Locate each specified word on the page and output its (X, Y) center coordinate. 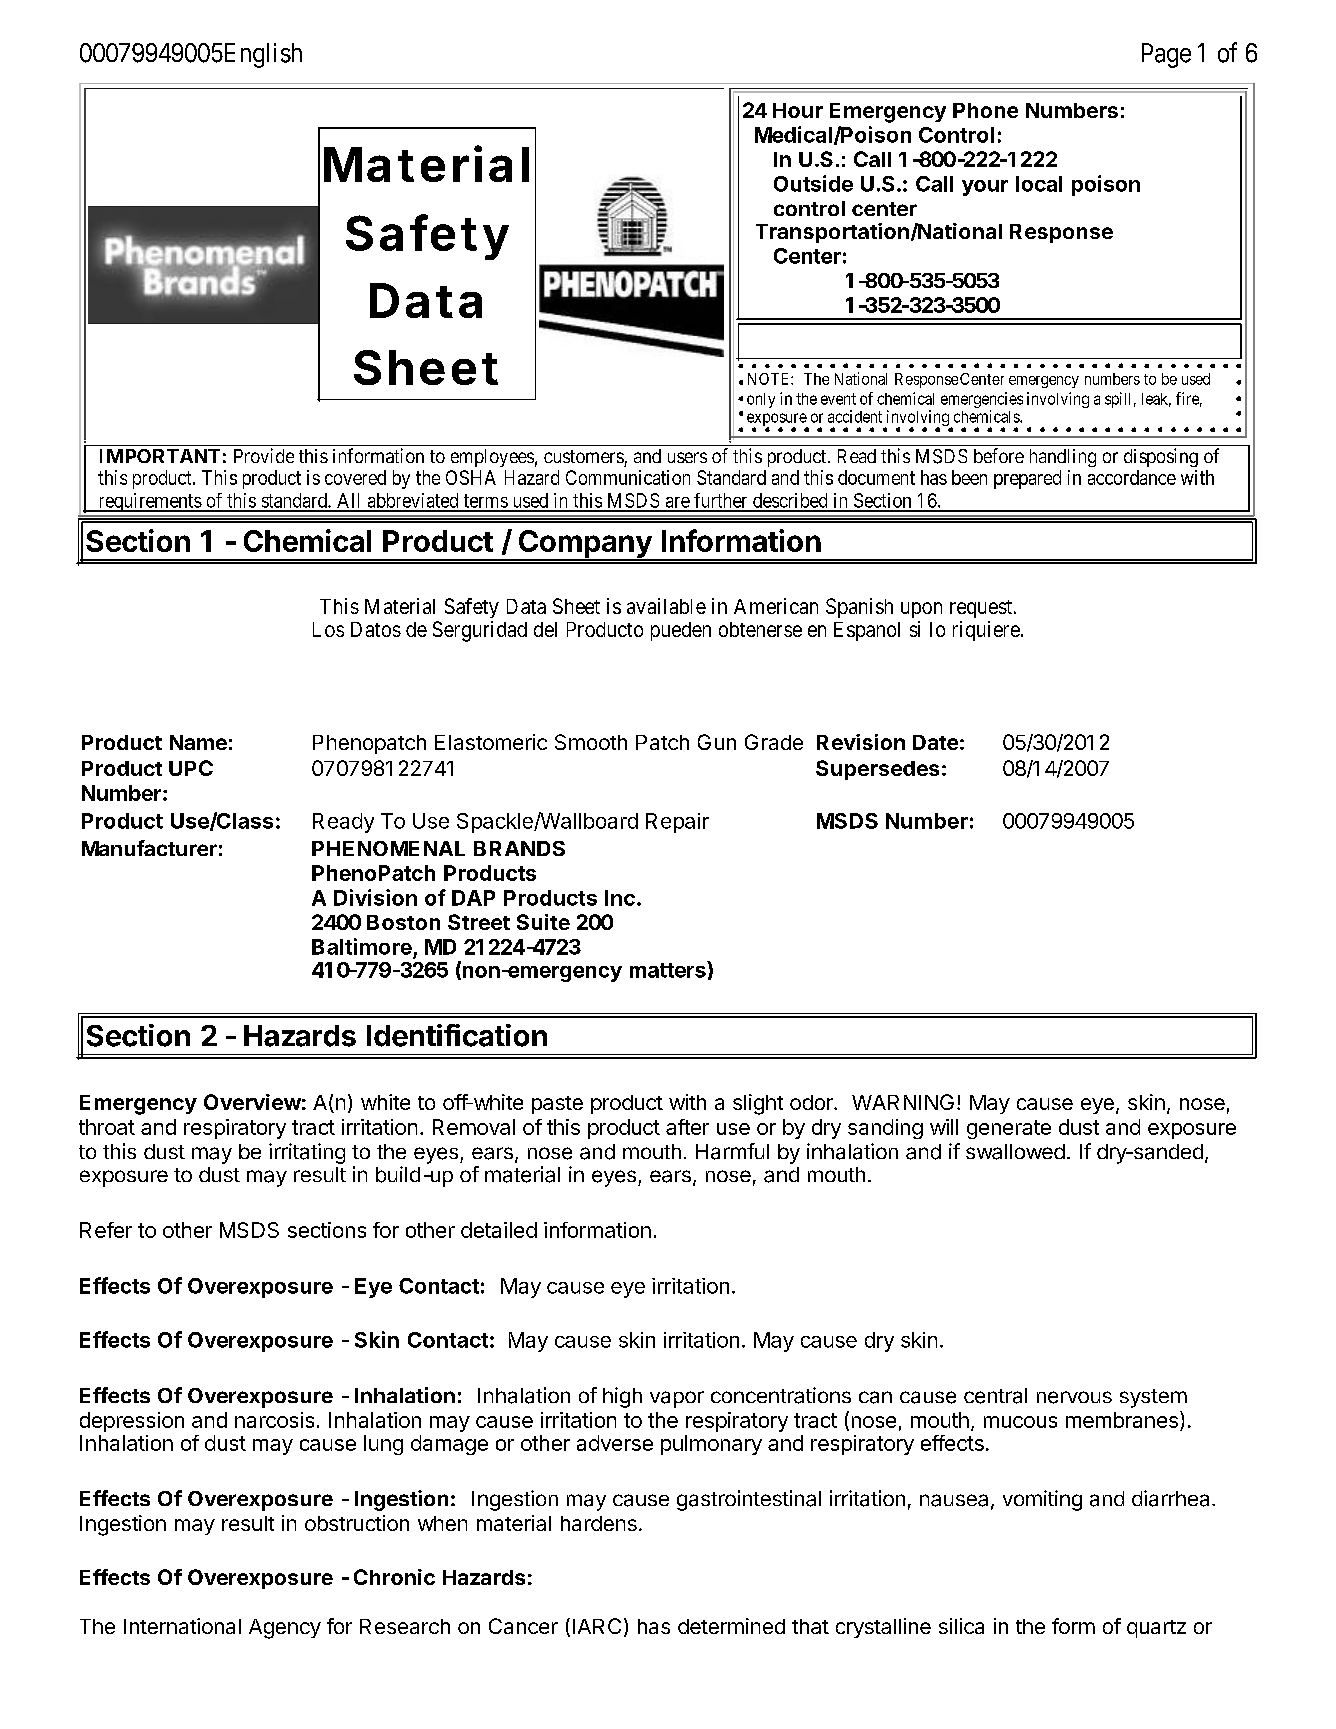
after (687, 1127)
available (666, 606)
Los (328, 629)
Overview (252, 1102)
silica (961, 1626)
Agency (285, 1629)
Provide (264, 455)
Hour (798, 110)
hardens (599, 1523)
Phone (985, 110)
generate (1009, 1129)
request (981, 609)
